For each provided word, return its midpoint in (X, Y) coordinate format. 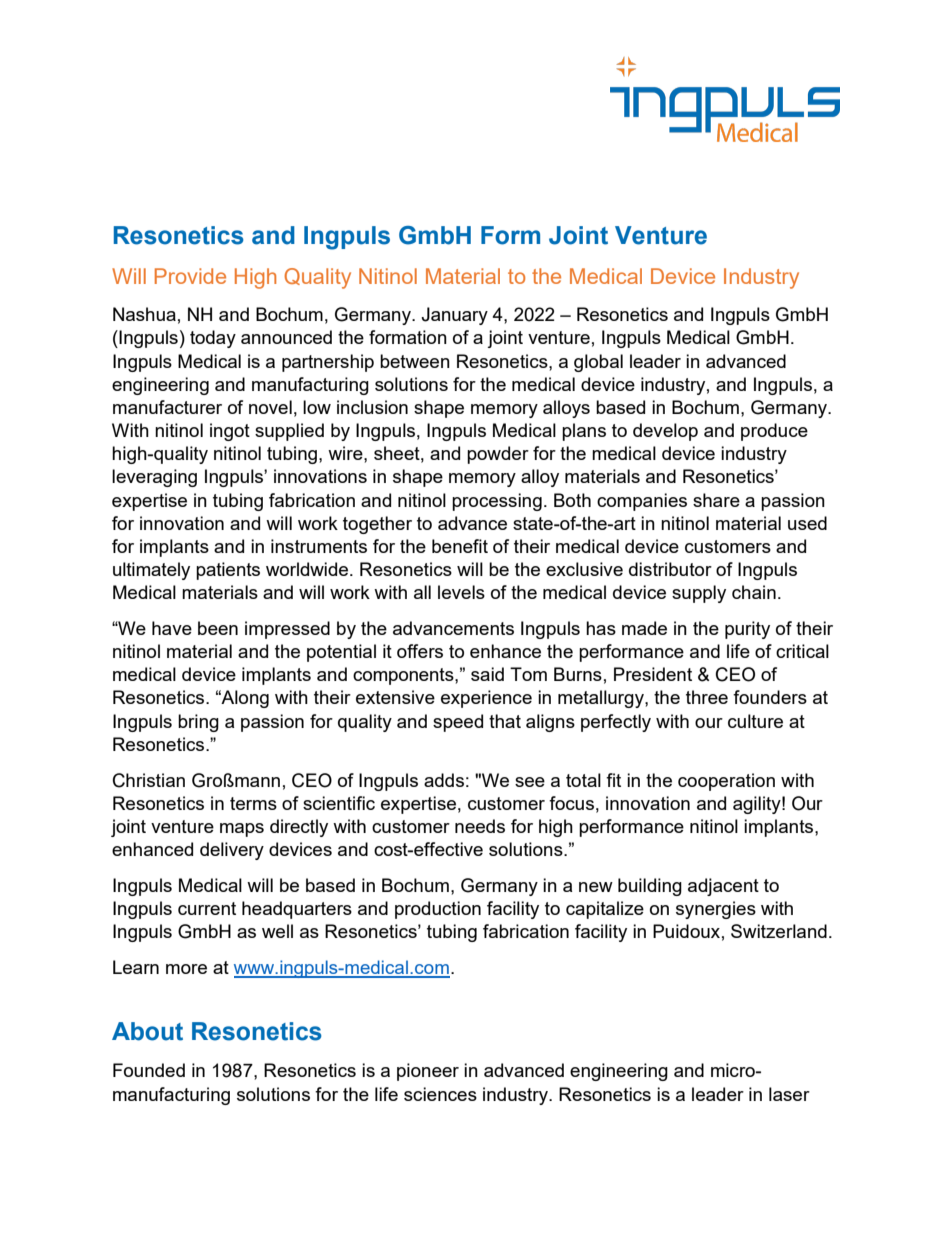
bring (198, 723)
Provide (190, 276)
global (598, 363)
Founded (149, 1070)
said (487, 674)
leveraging (154, 478)
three (707, 697)
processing (497, 502)
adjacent (723, 887)
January (454, 316)
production (438, 910)
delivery (232, 851)
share (716, 500)
